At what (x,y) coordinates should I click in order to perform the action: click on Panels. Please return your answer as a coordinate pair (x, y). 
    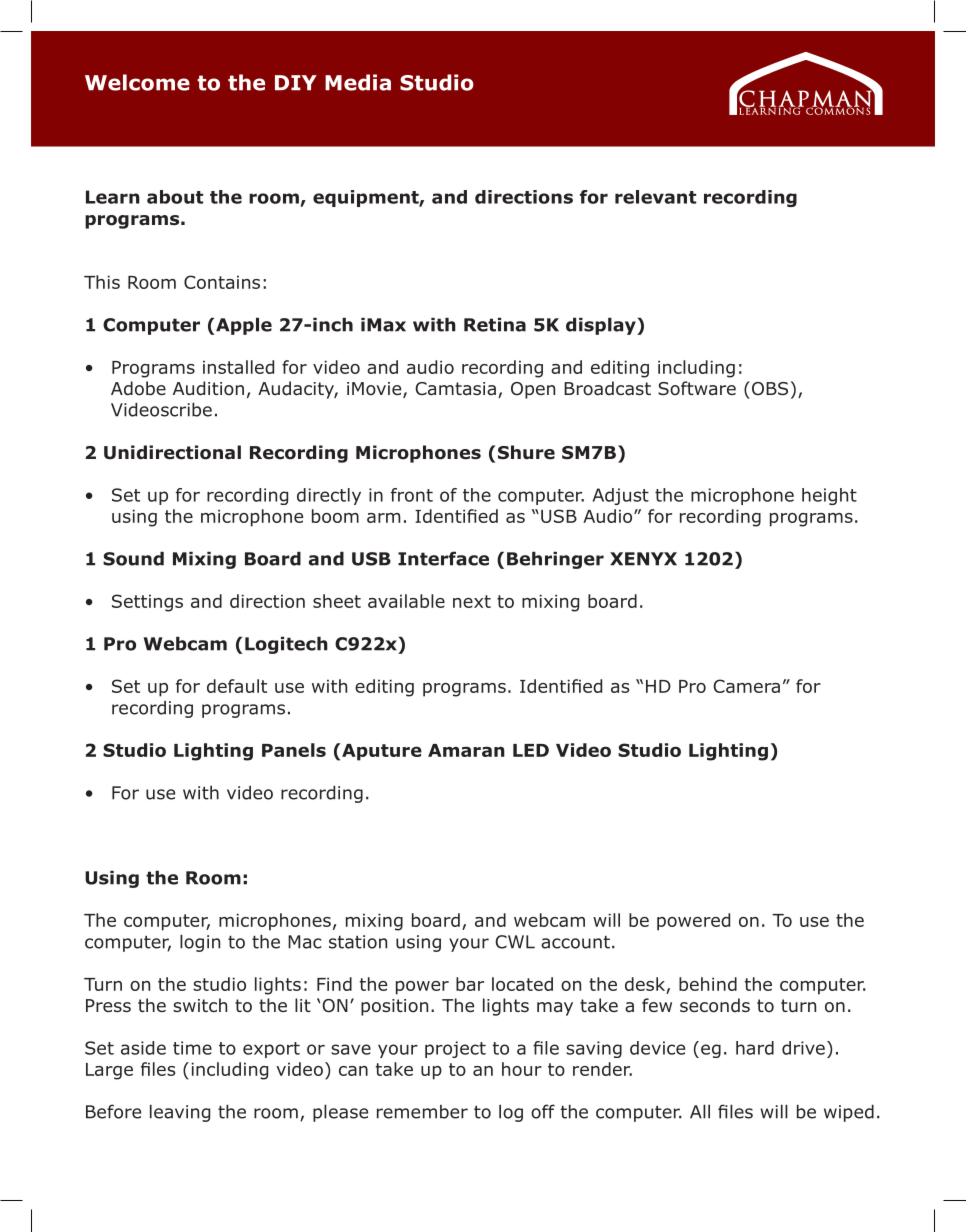
    Looking at the image, I should click on (294, 750).
